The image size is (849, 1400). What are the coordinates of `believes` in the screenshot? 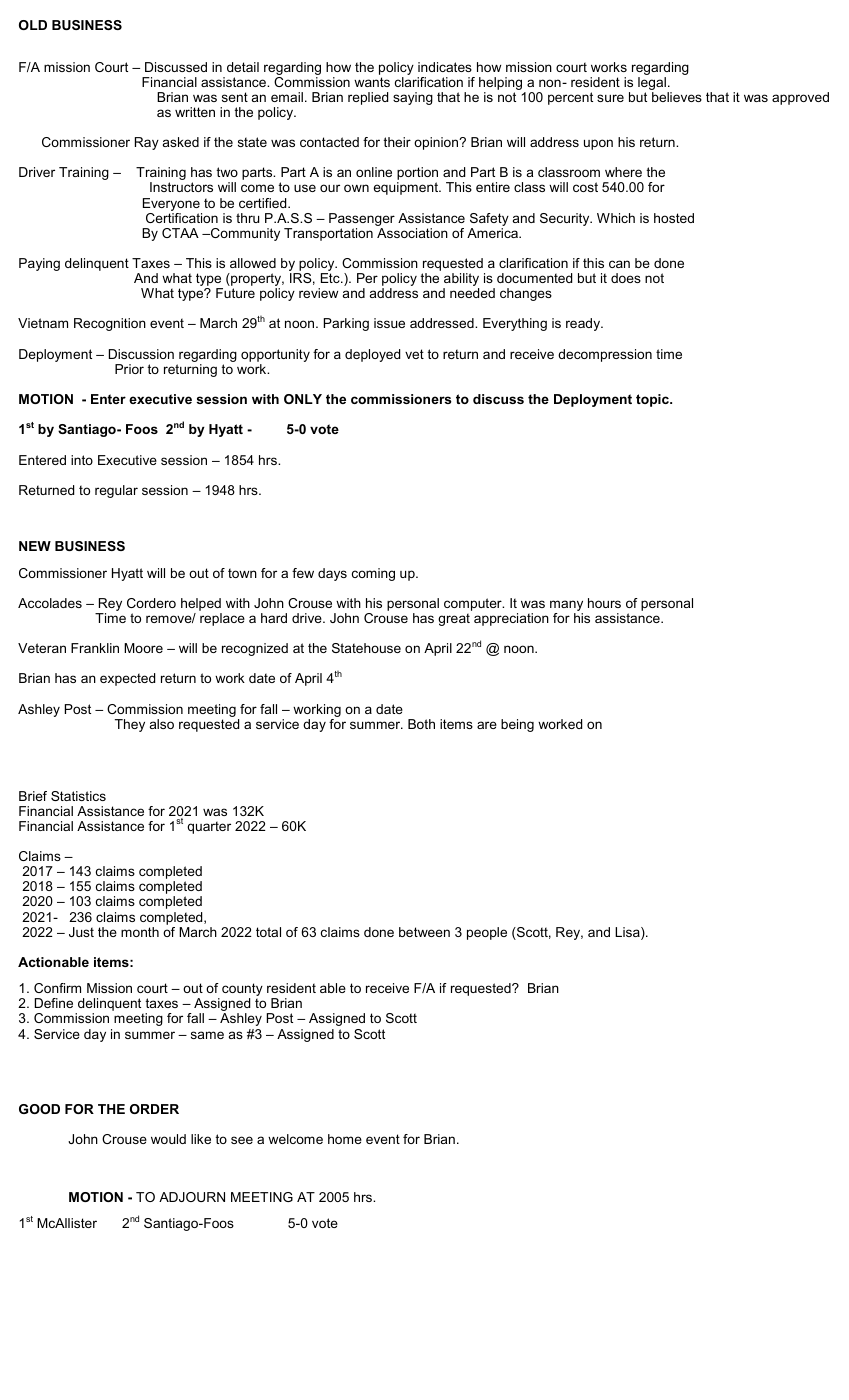 It's located at (677, 97).
